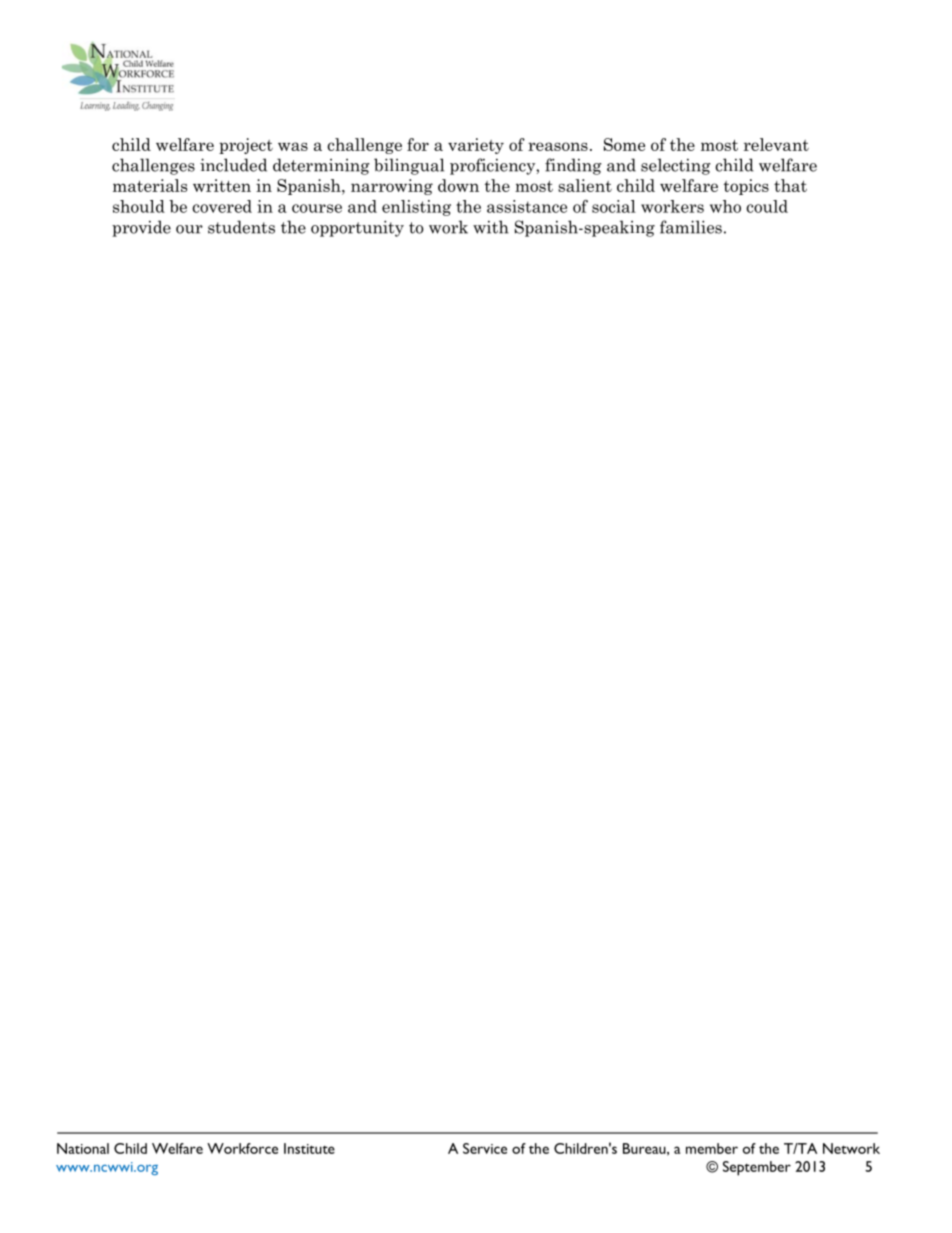 This screenshot has width=952, height=1233. Describe the element at coordinates (458, 185) in the screenshot. I see `down` at that location.
